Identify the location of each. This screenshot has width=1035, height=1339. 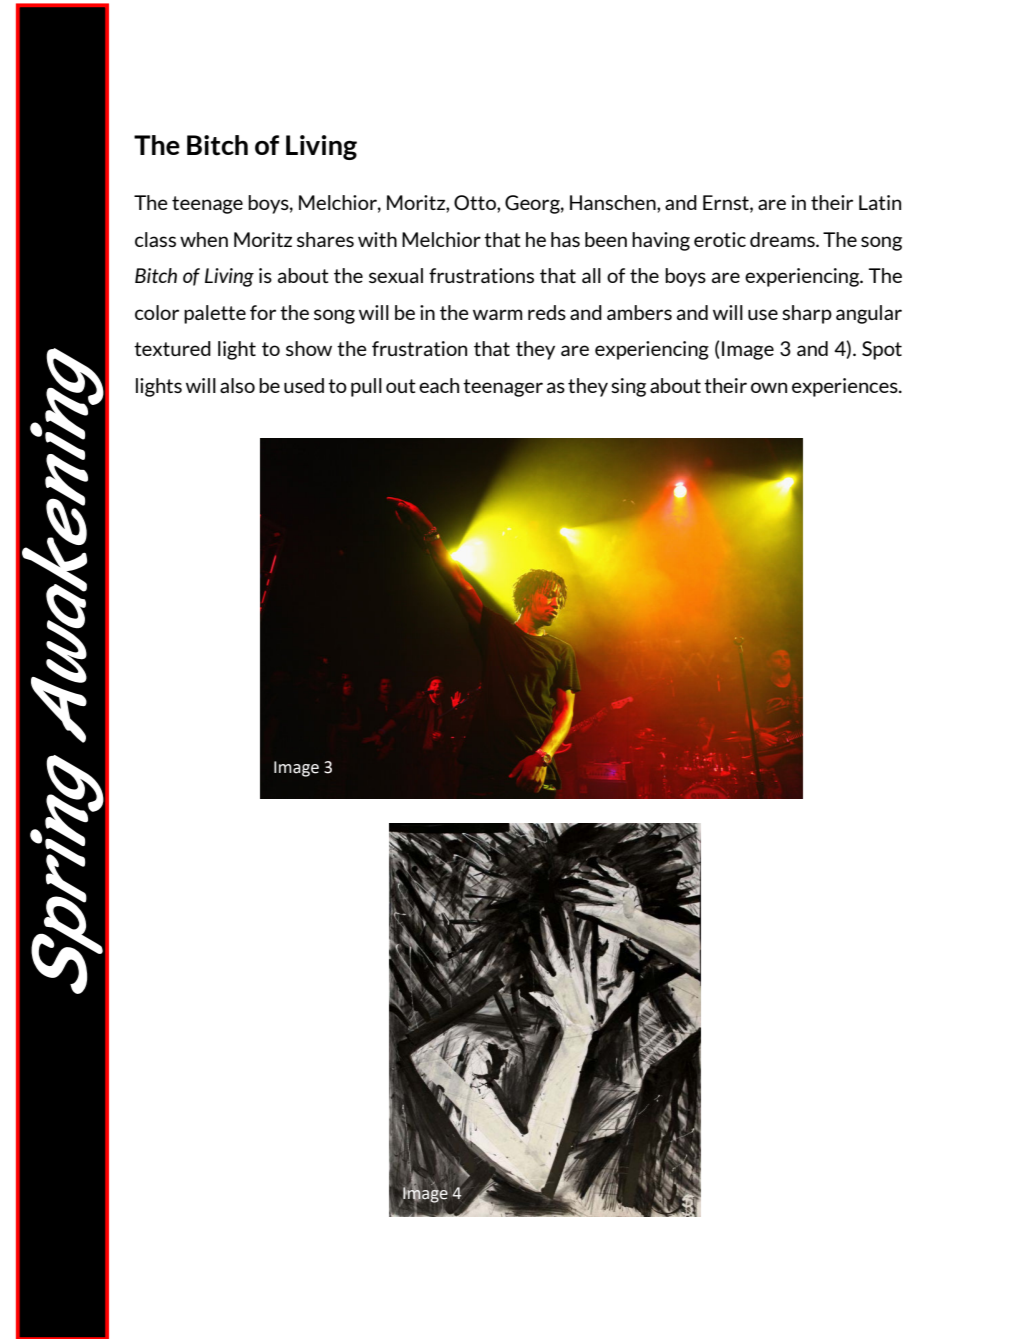
(439, 385).
